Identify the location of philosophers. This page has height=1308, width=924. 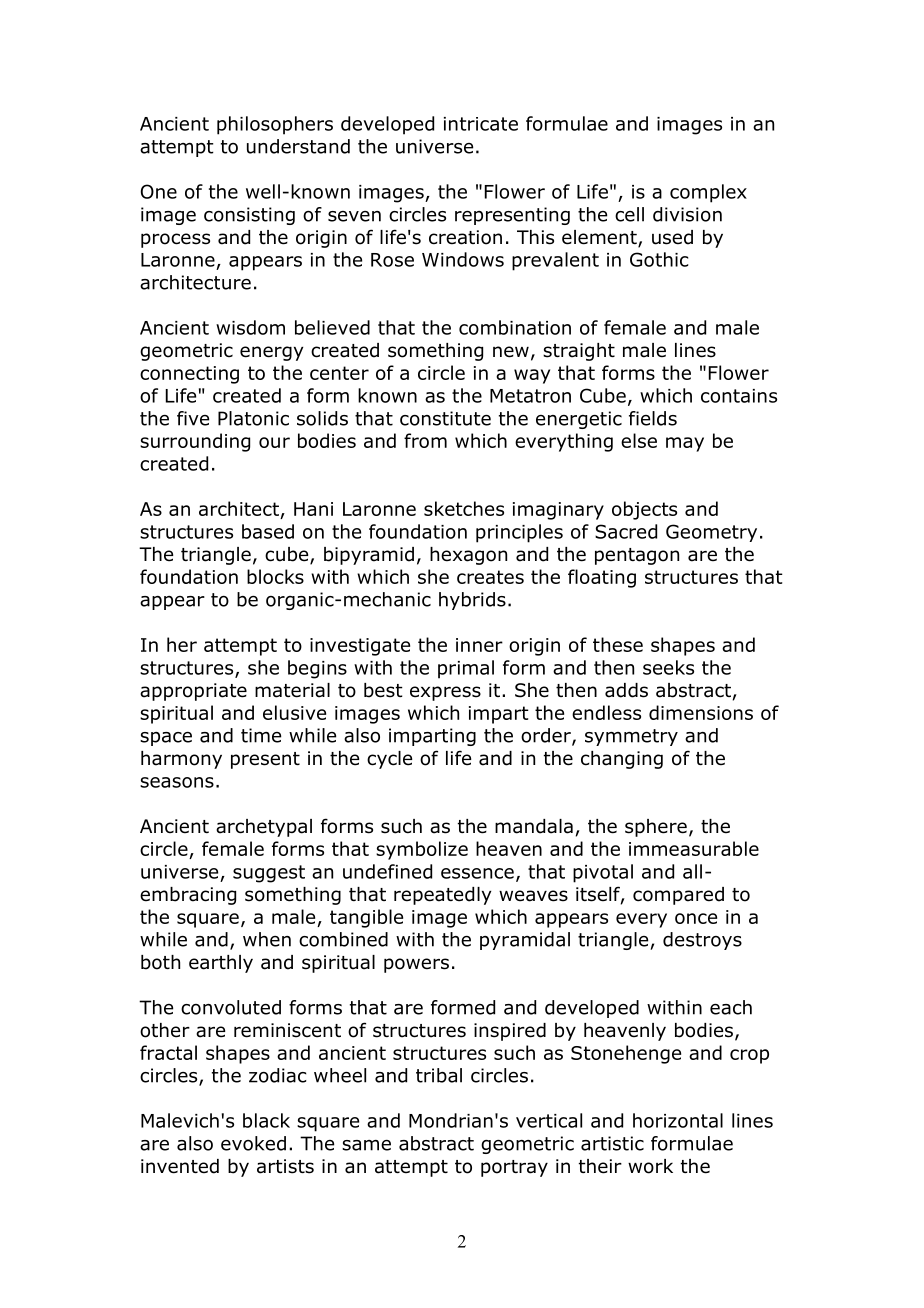
(275, 125).
